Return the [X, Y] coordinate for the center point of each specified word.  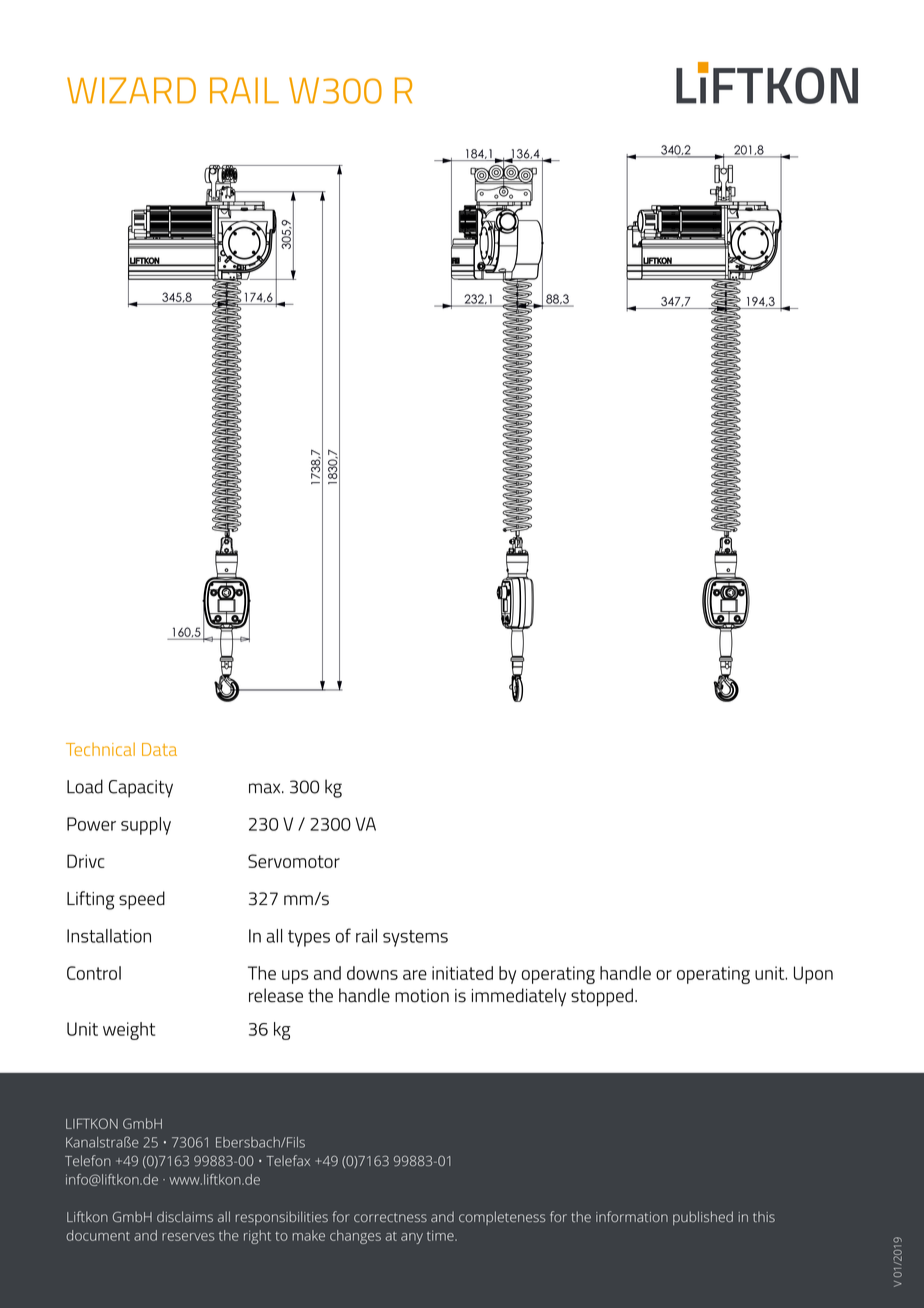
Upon [813, 975]
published [703, 1218]
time [441, 1235]
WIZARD [131, 90]
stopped [602, 997]
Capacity [141, 789]
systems [415, 938]
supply [146, 826]
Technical [100, 749]
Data [159, 749]
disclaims [185, 1216]
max [266, 788]
